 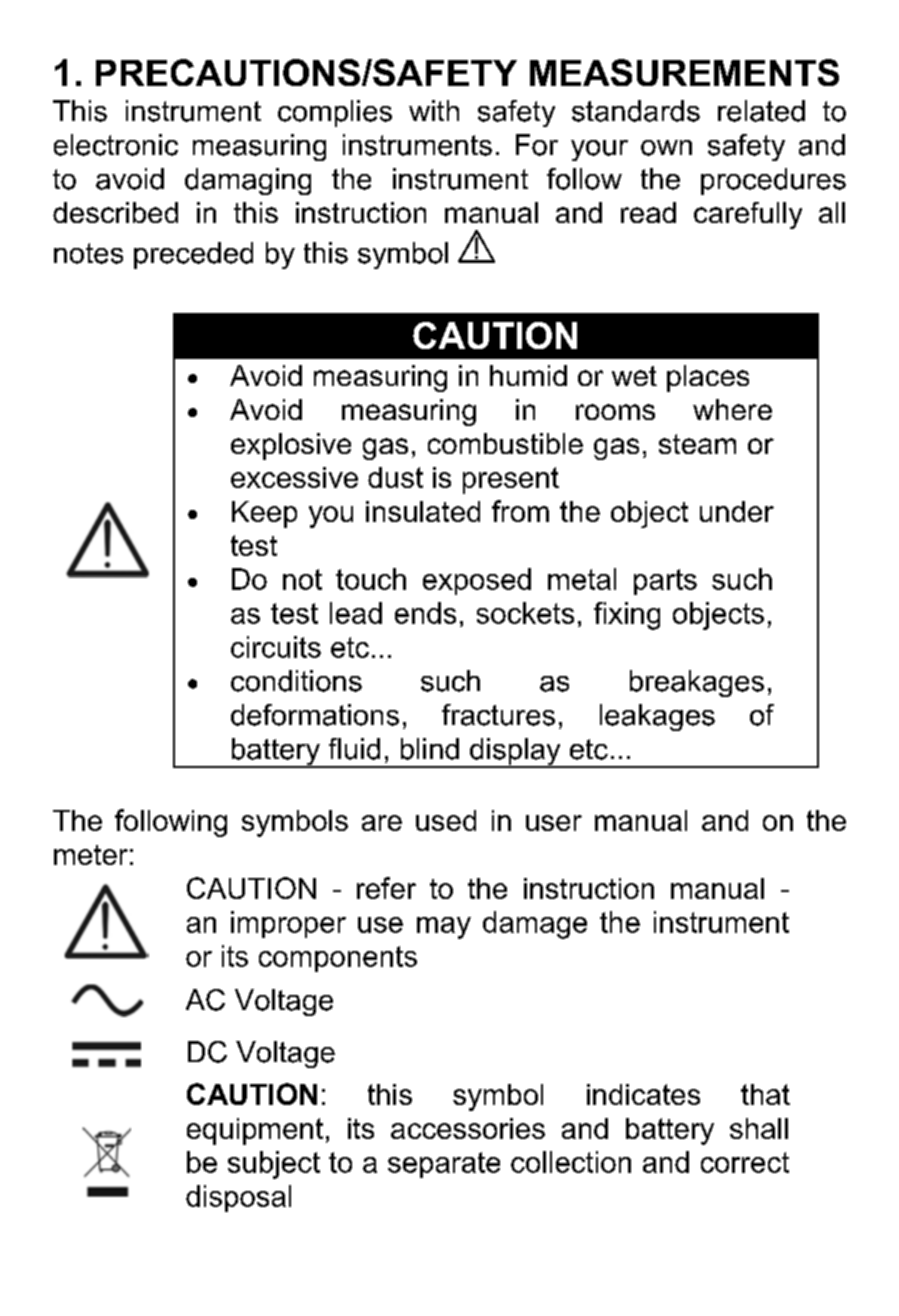 What do you see at coordinates (444, 1165) in the screenshot?
I see `separate` at bounding box center [444, 1165].
